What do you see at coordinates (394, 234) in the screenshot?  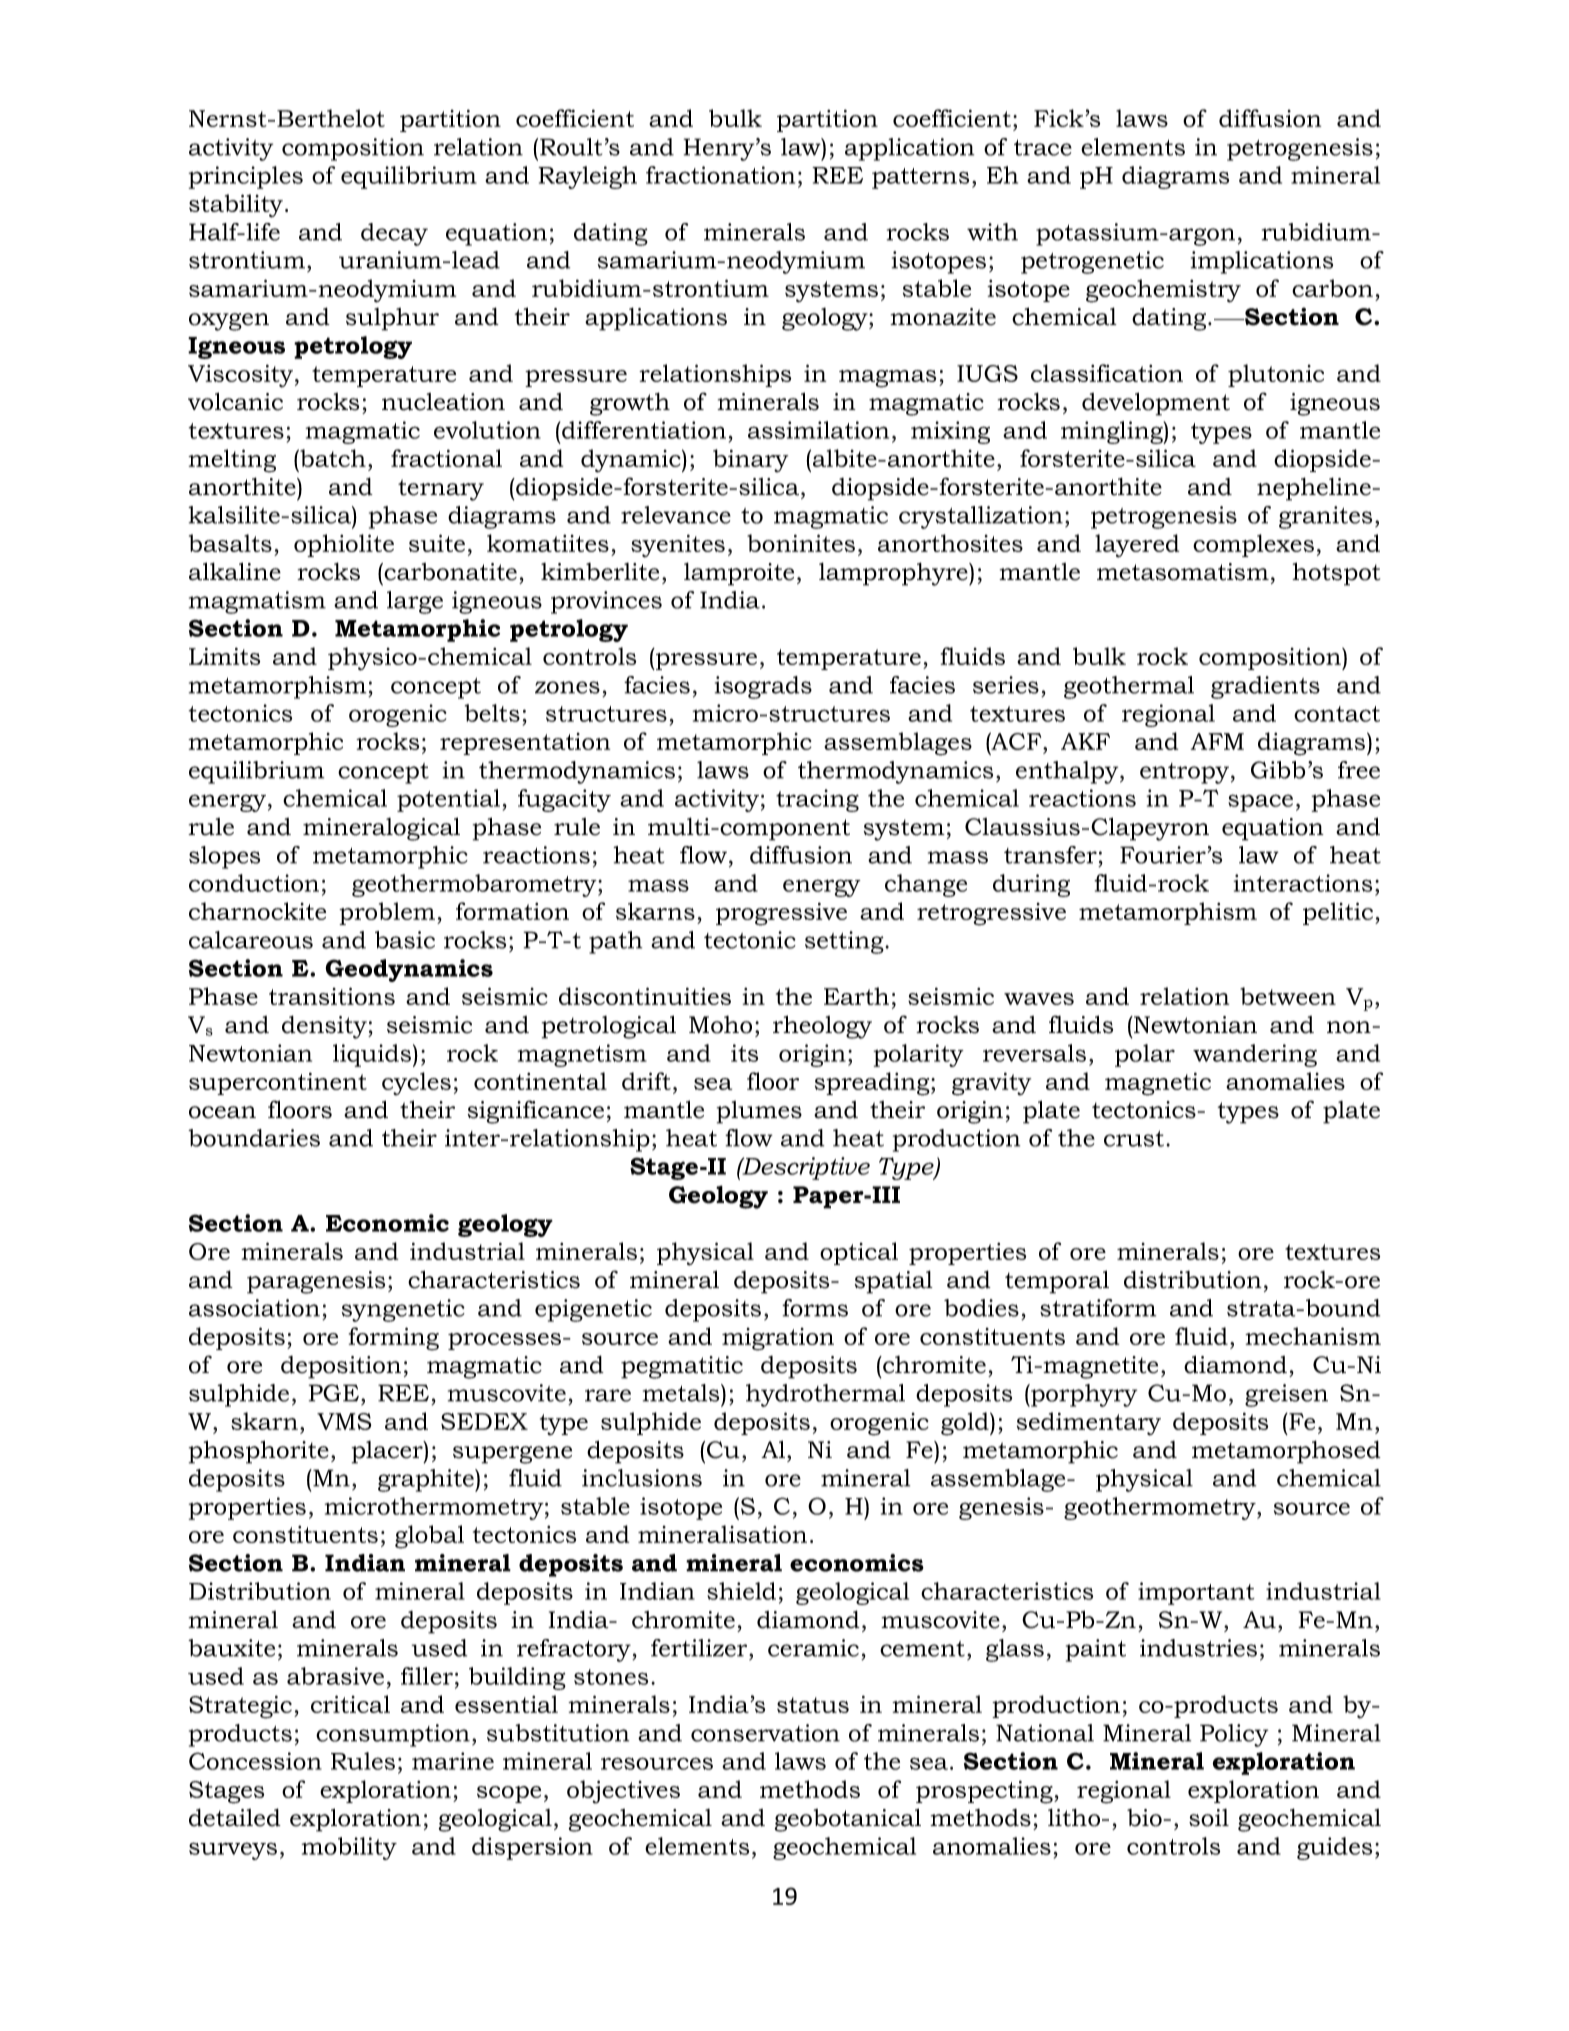 I see `decay` at bounding box center [394, 234].
